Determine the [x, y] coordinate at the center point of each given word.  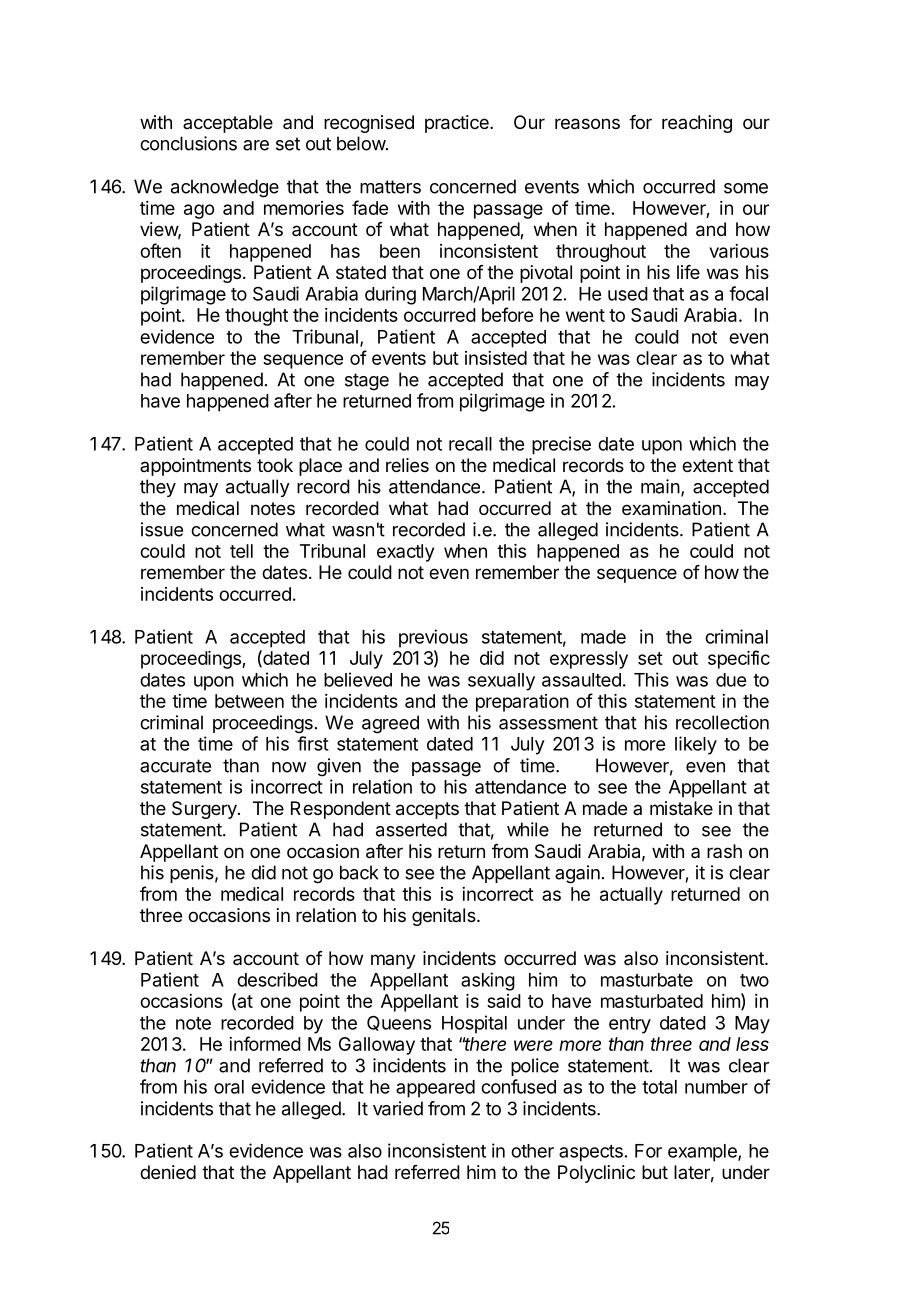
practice [458, 124]
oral [229, 1087]
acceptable [228, 124]
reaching [697, 124]
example [703, 1153]
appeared [435, 1089]
